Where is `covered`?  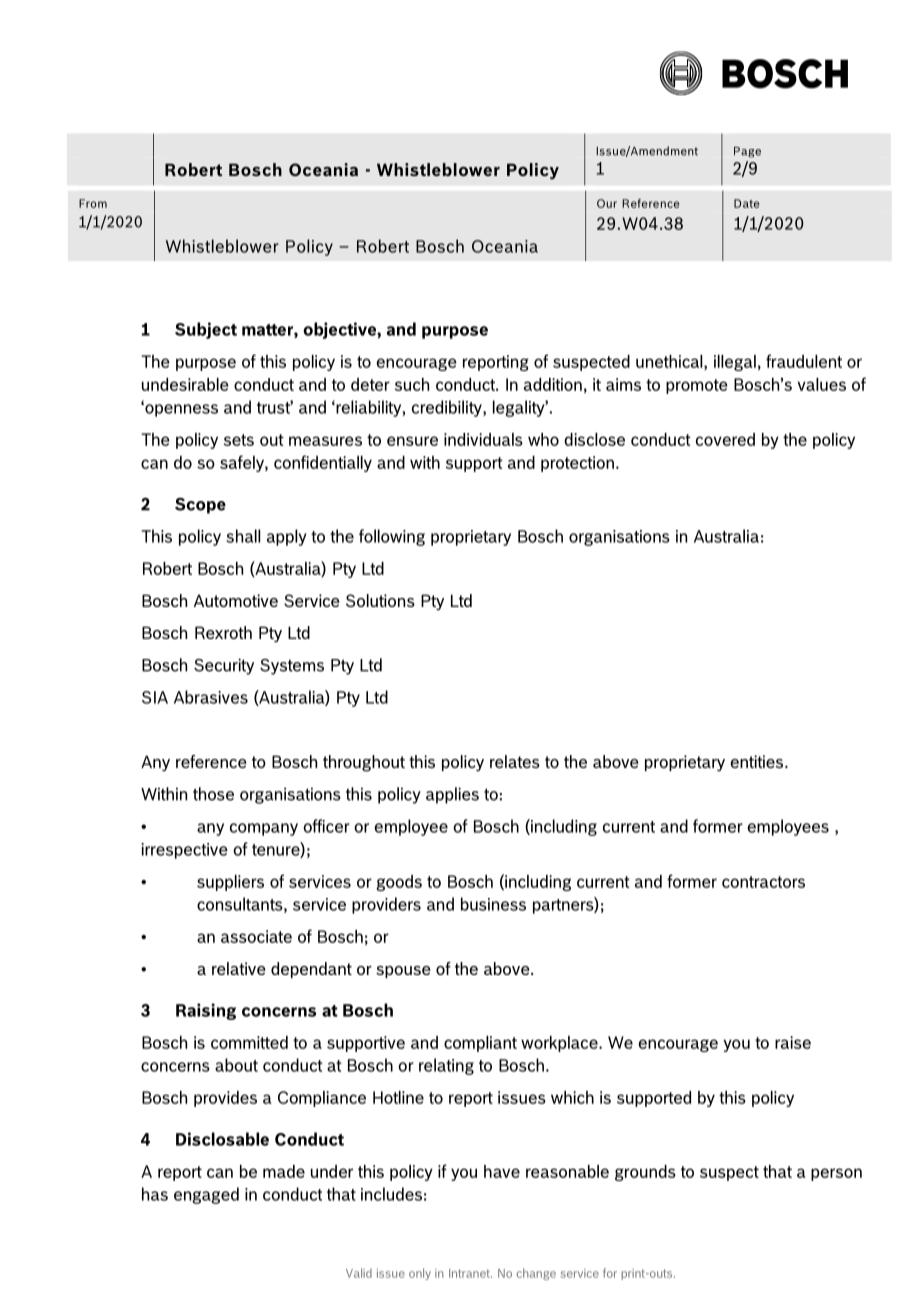
covered is located at coordinates (725, 439).
